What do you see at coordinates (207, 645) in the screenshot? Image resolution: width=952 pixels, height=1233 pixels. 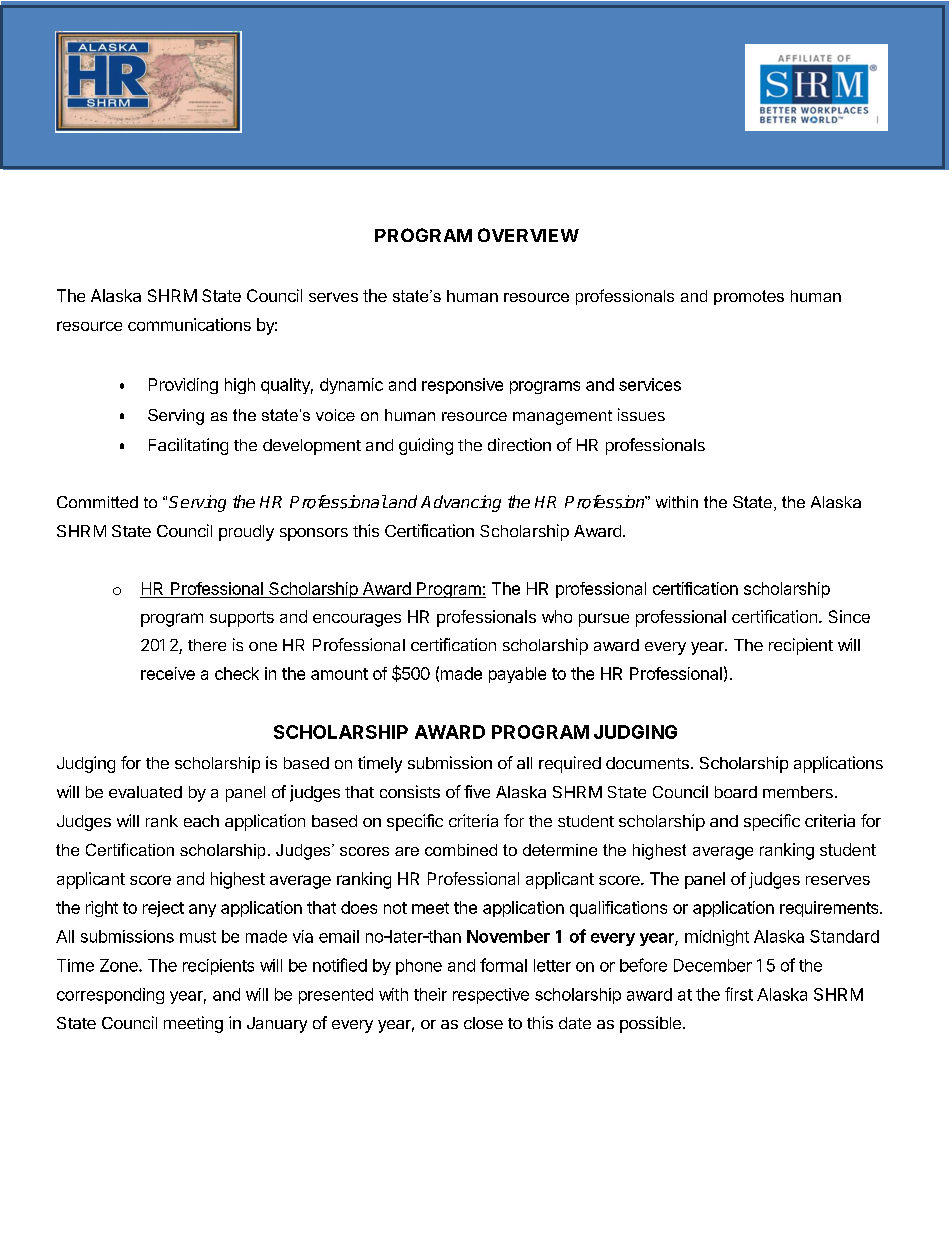 I see `there` at bounding box center [207, 645].
